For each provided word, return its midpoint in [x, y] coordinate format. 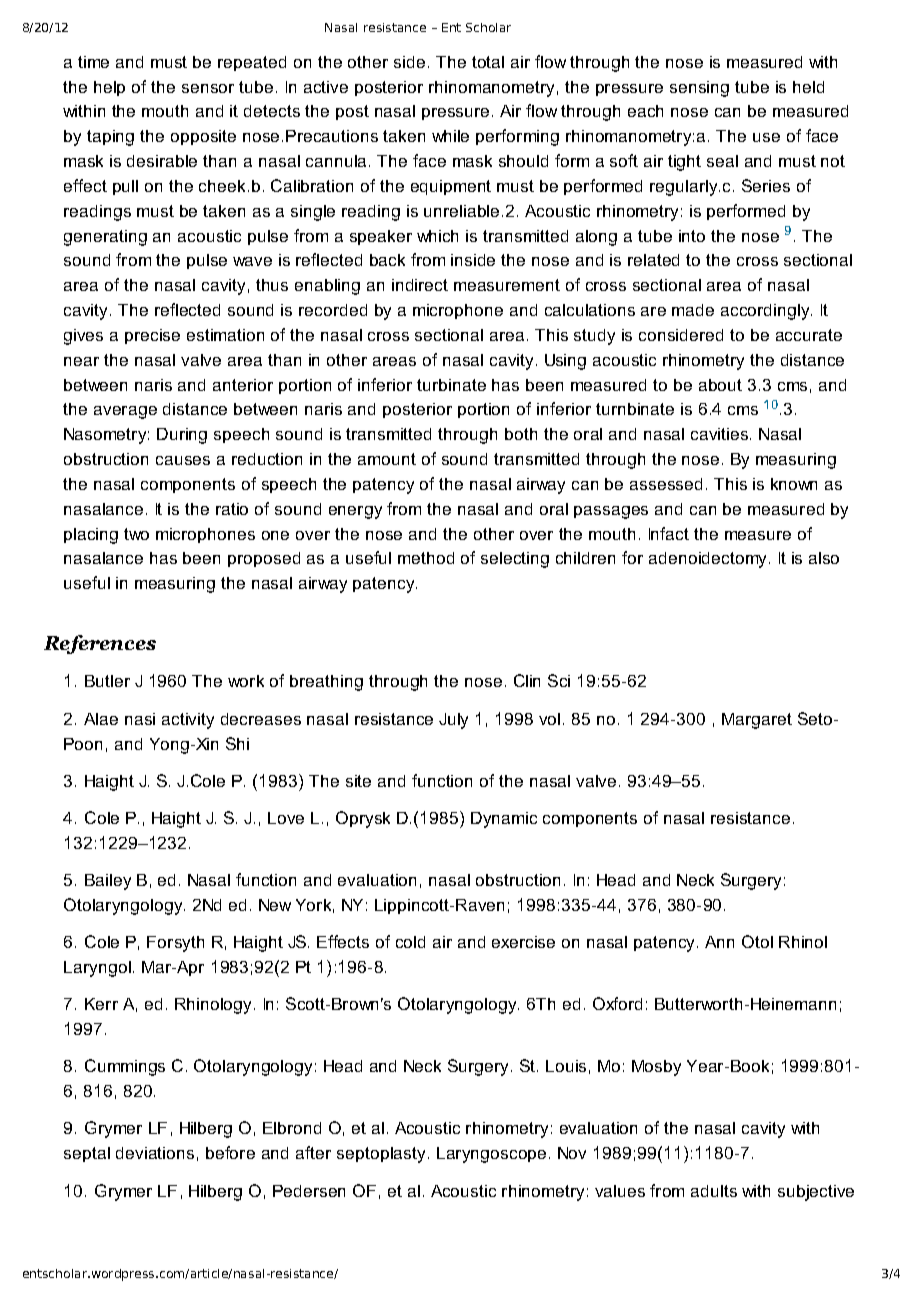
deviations [155, 1153]
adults [714, 1191]
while [450, 136]
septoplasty [381, 1155]
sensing [699, 89]
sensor [208, 88]
